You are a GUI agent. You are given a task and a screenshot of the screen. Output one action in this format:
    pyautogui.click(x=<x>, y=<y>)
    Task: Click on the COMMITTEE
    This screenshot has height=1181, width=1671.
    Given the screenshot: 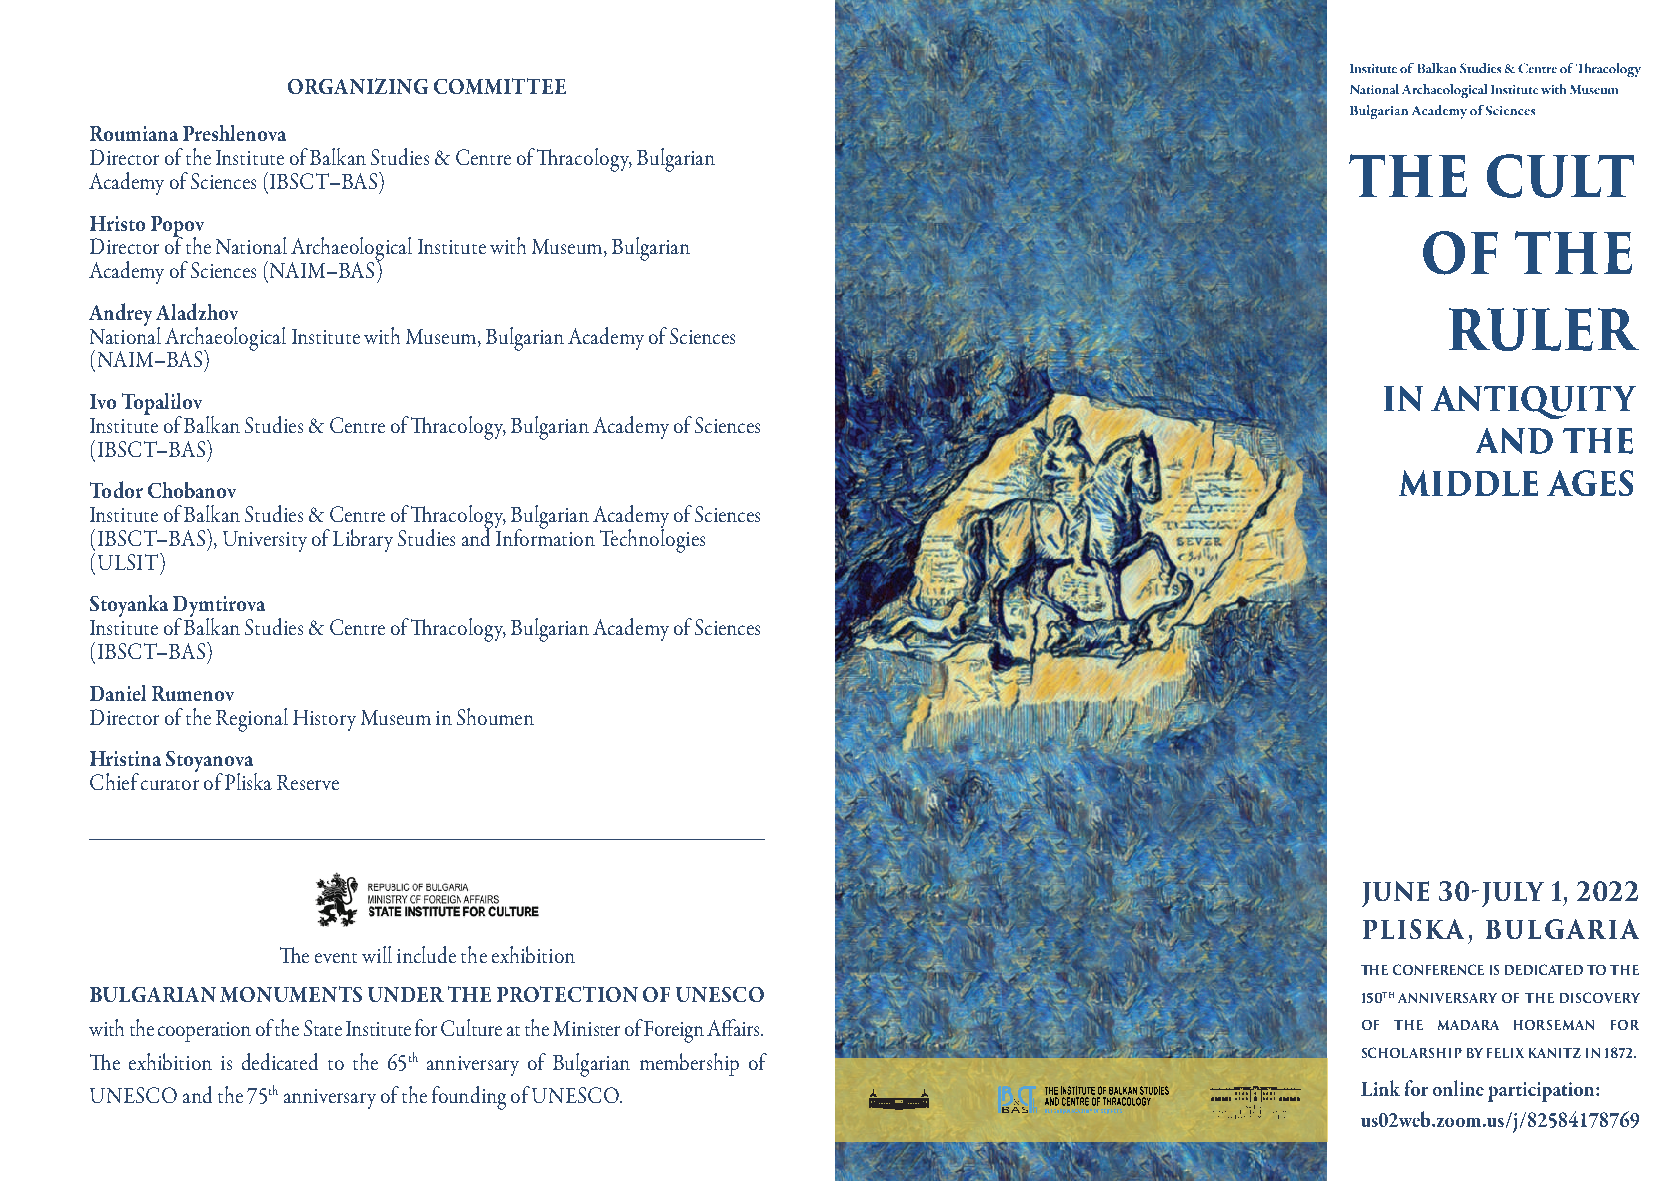 What is the action you would take?
    pyautogui.click(x=500, y=86)
